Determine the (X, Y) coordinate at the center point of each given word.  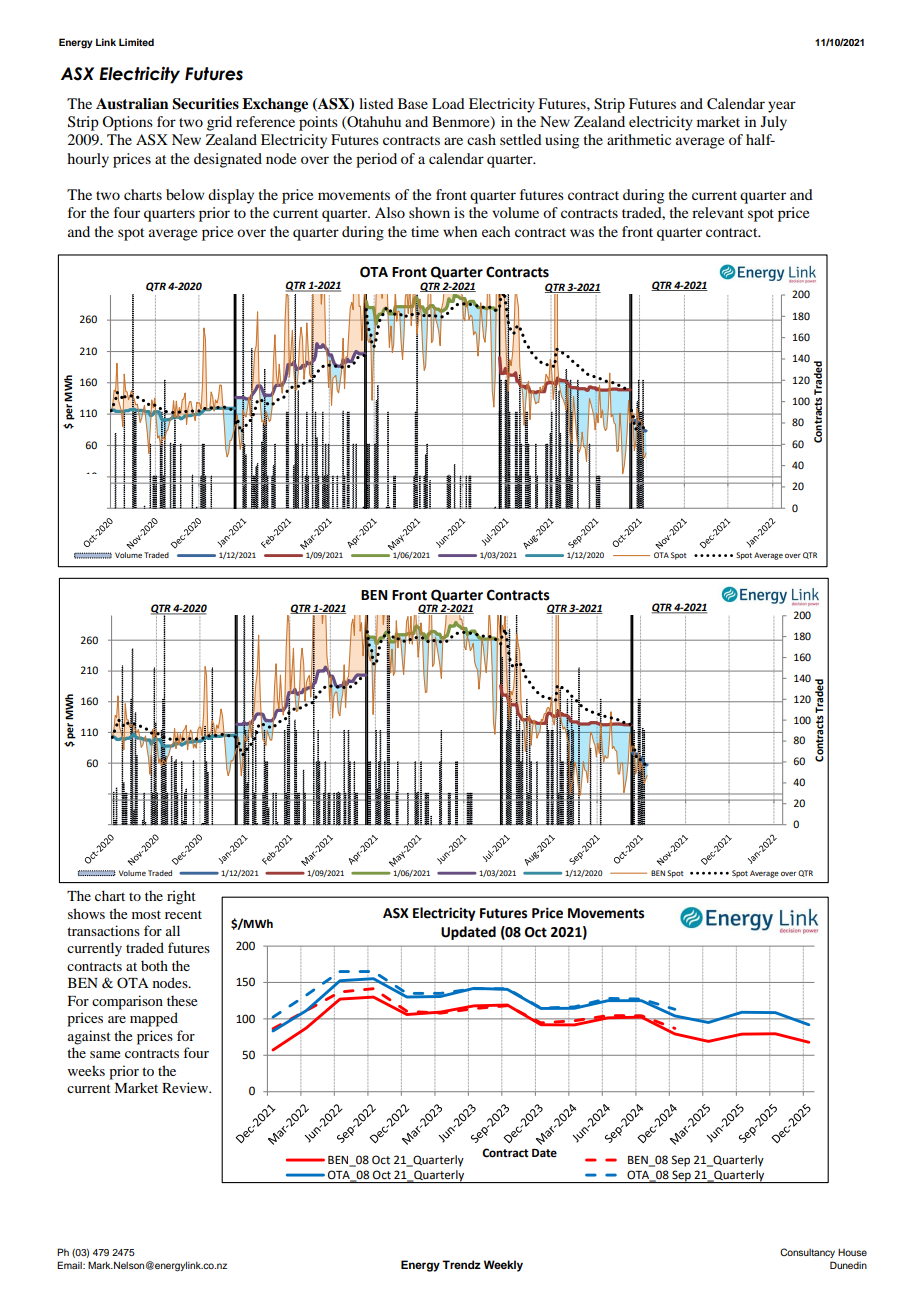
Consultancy (807, 1253)
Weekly (503, 1266)
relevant (718, 212)
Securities (205, 104)
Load (448, 103)
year (782, 107)
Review (186, 1087)
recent (183, 914)
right (181, 897)
